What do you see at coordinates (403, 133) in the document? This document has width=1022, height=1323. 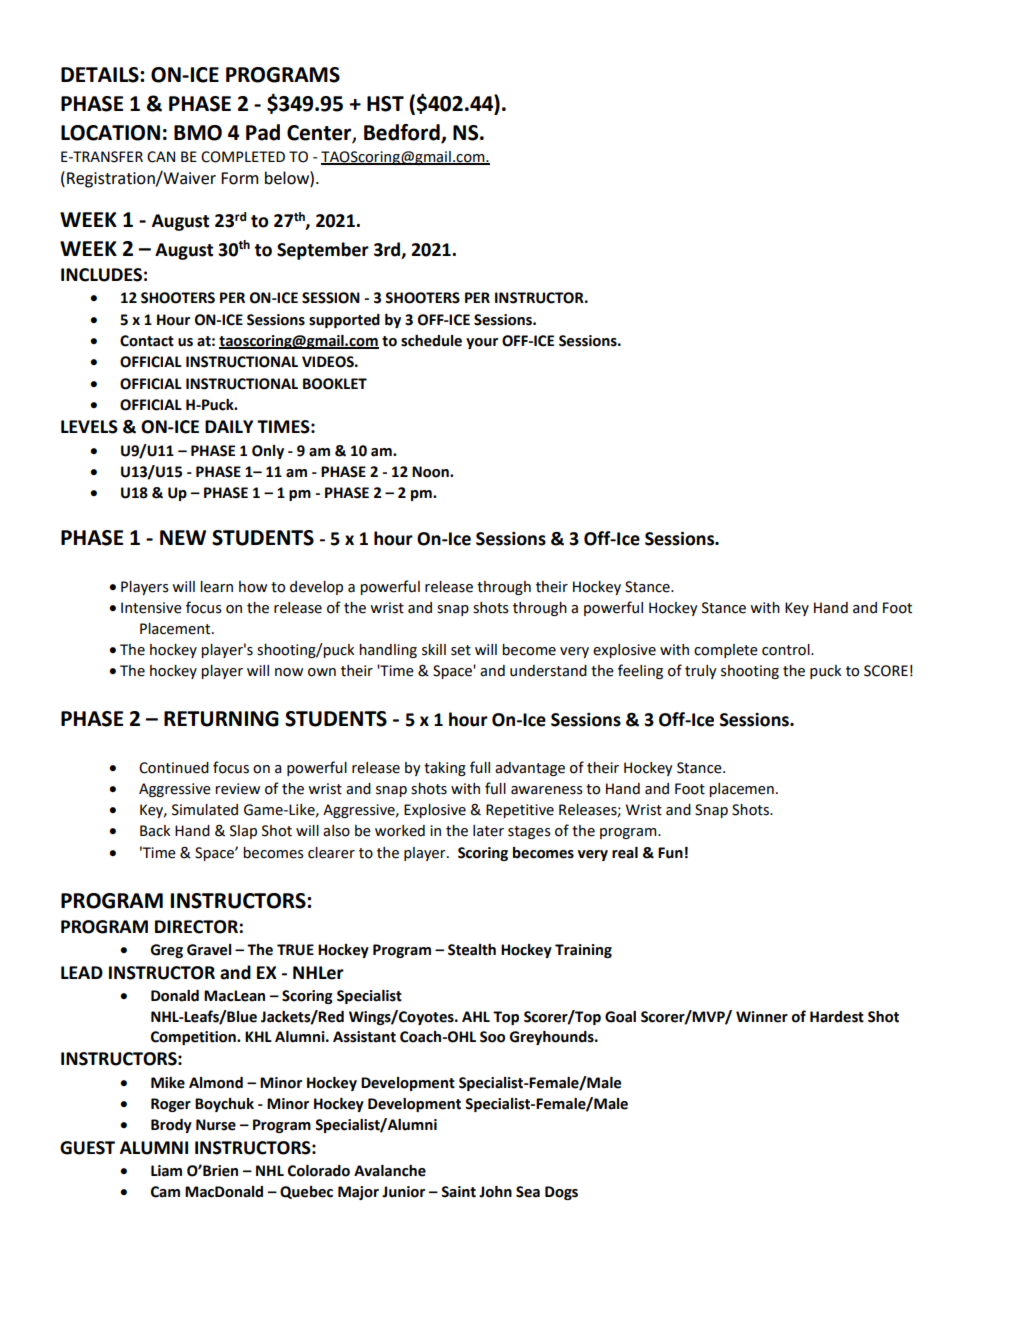 I see `Bedford` at bounding box center [403, 133].
